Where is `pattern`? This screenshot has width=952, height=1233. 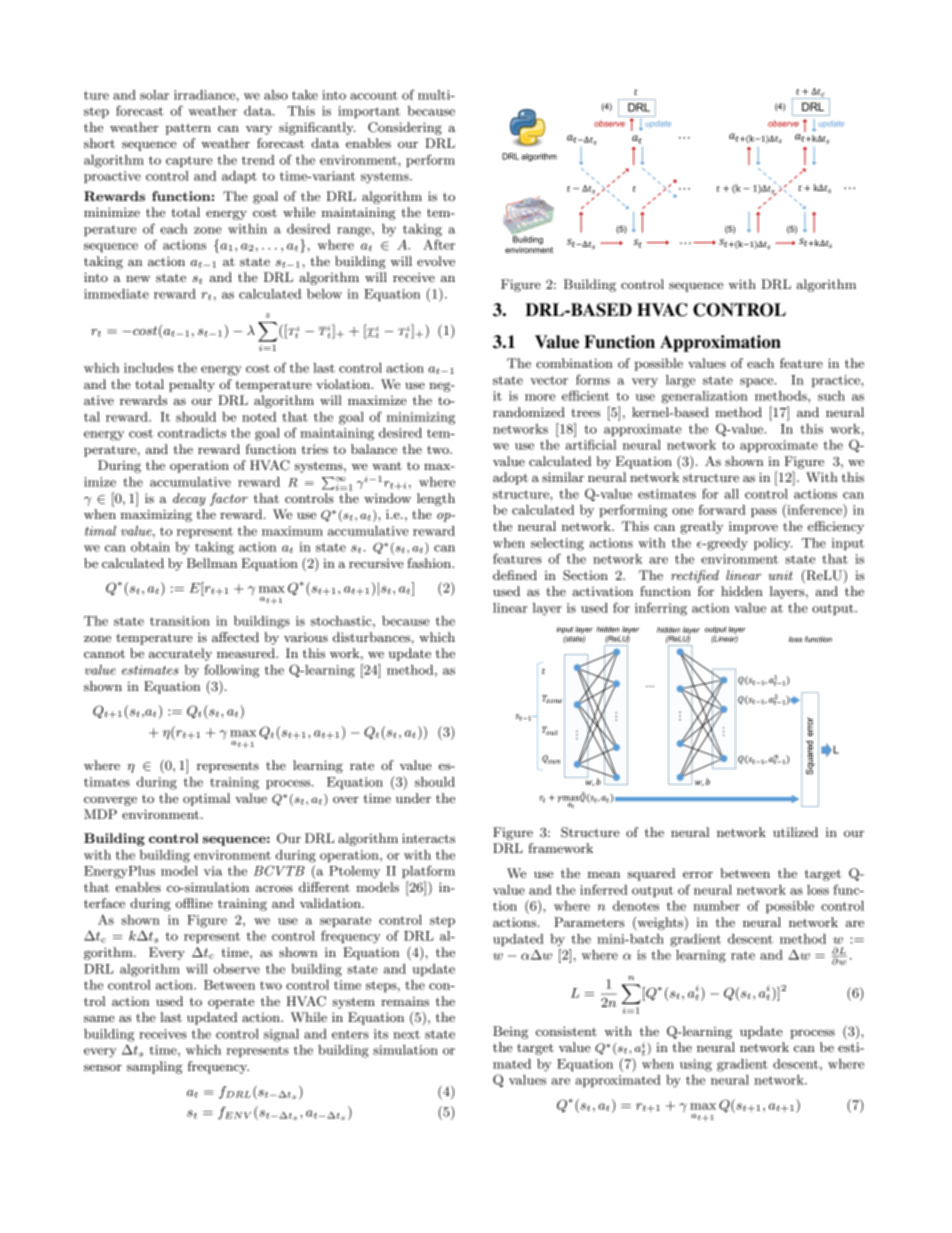 pattern is located at coordinates (188, 129).
